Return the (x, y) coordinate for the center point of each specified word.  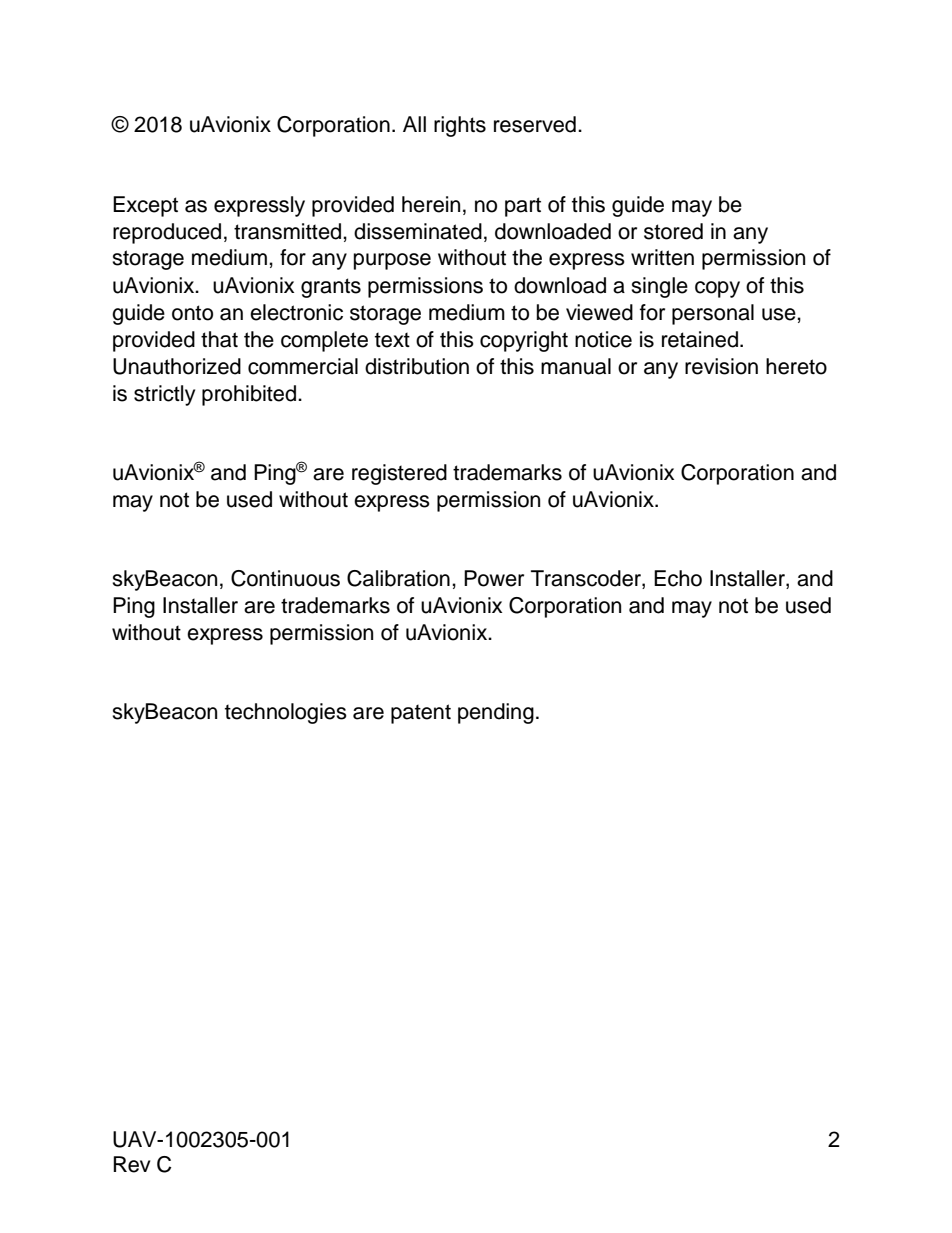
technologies (286, 713)
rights (460, 126)
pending (496, 713)
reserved (535, 124)
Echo (678, 578)
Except (145, 206)
